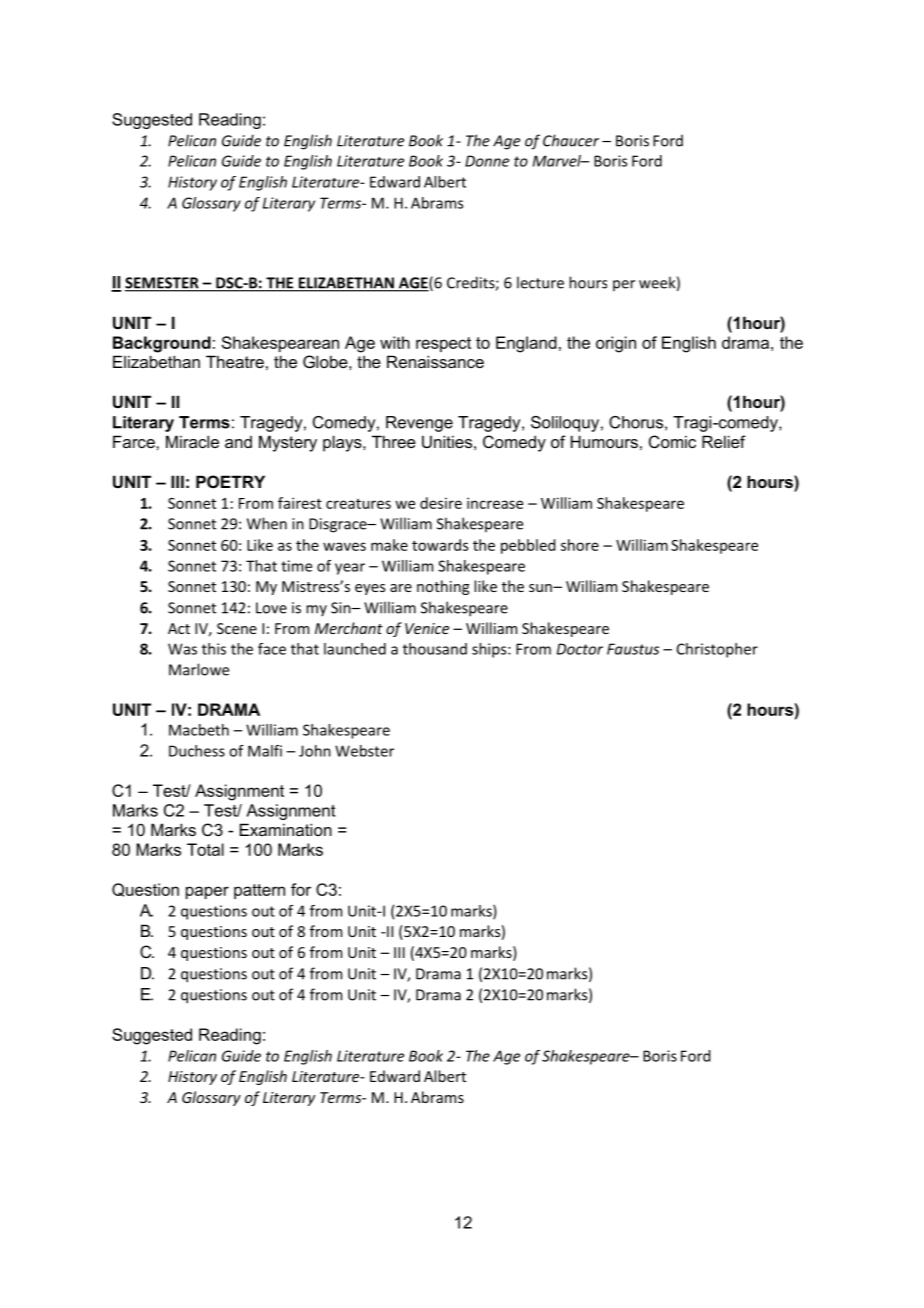  Describe the element at coordinates (205, 849) in the document. I see `Total` at that location.
